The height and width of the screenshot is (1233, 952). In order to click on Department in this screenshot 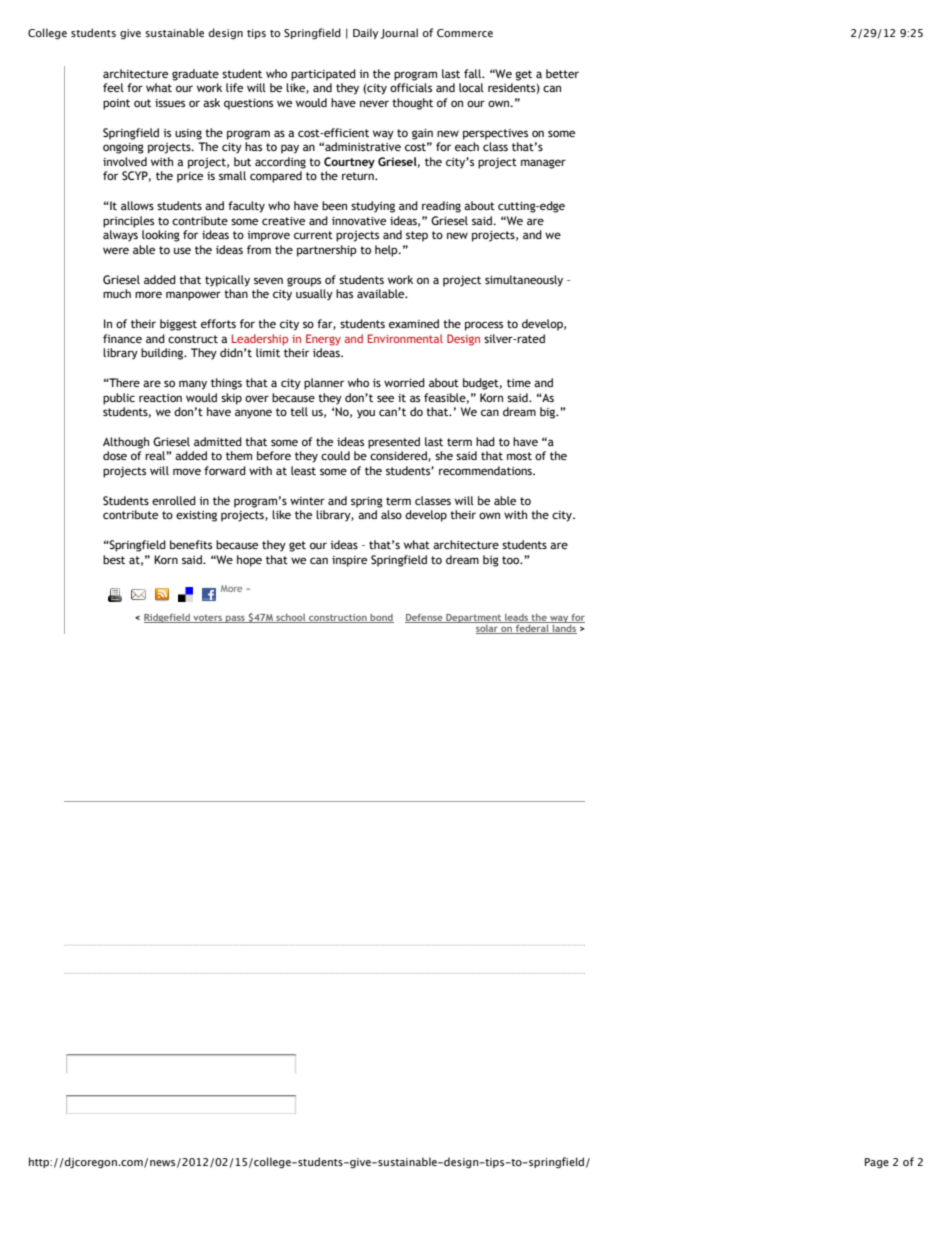, I will do `click(474, 618)`.
